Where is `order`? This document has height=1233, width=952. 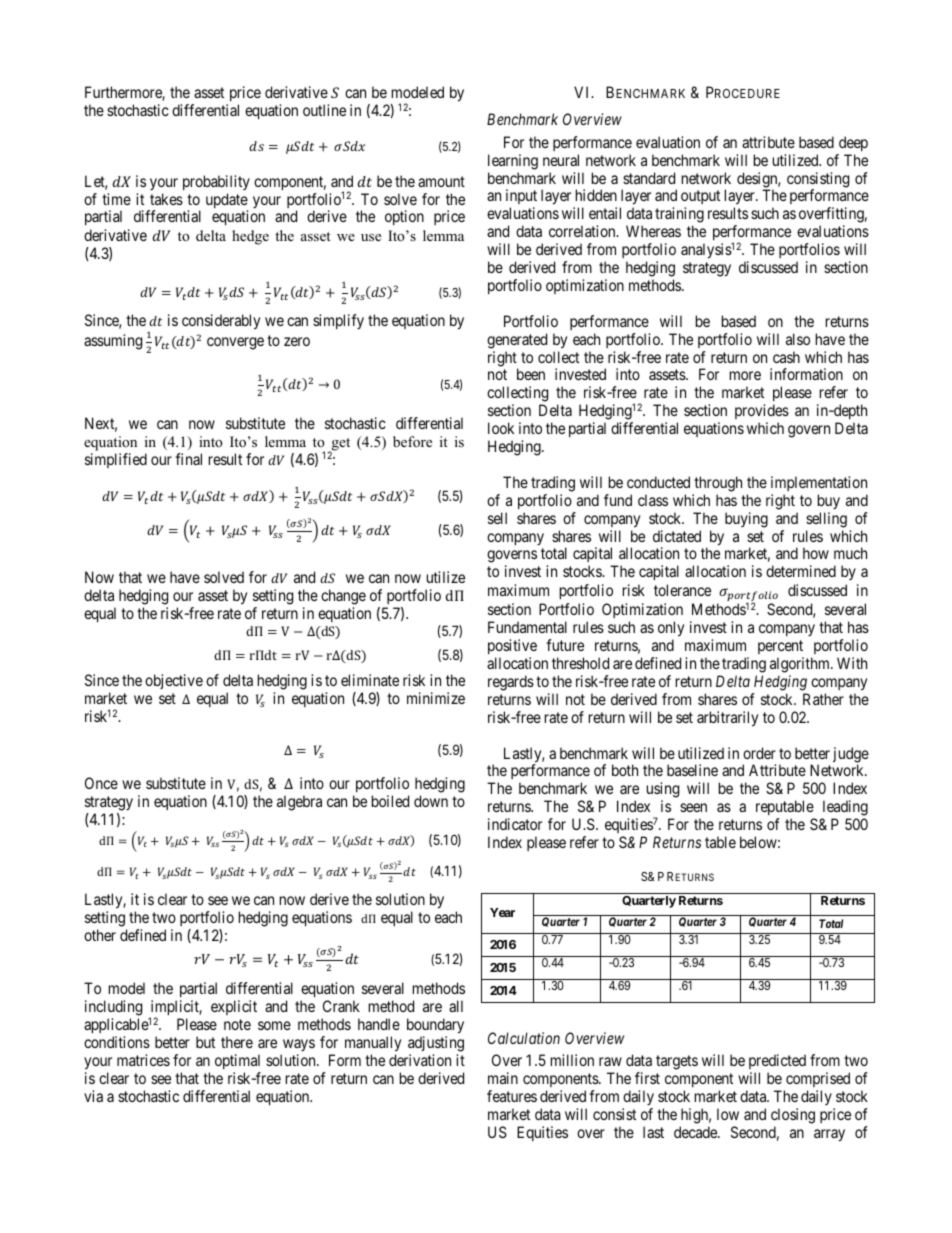 order is located at coordinates (759, 753).
